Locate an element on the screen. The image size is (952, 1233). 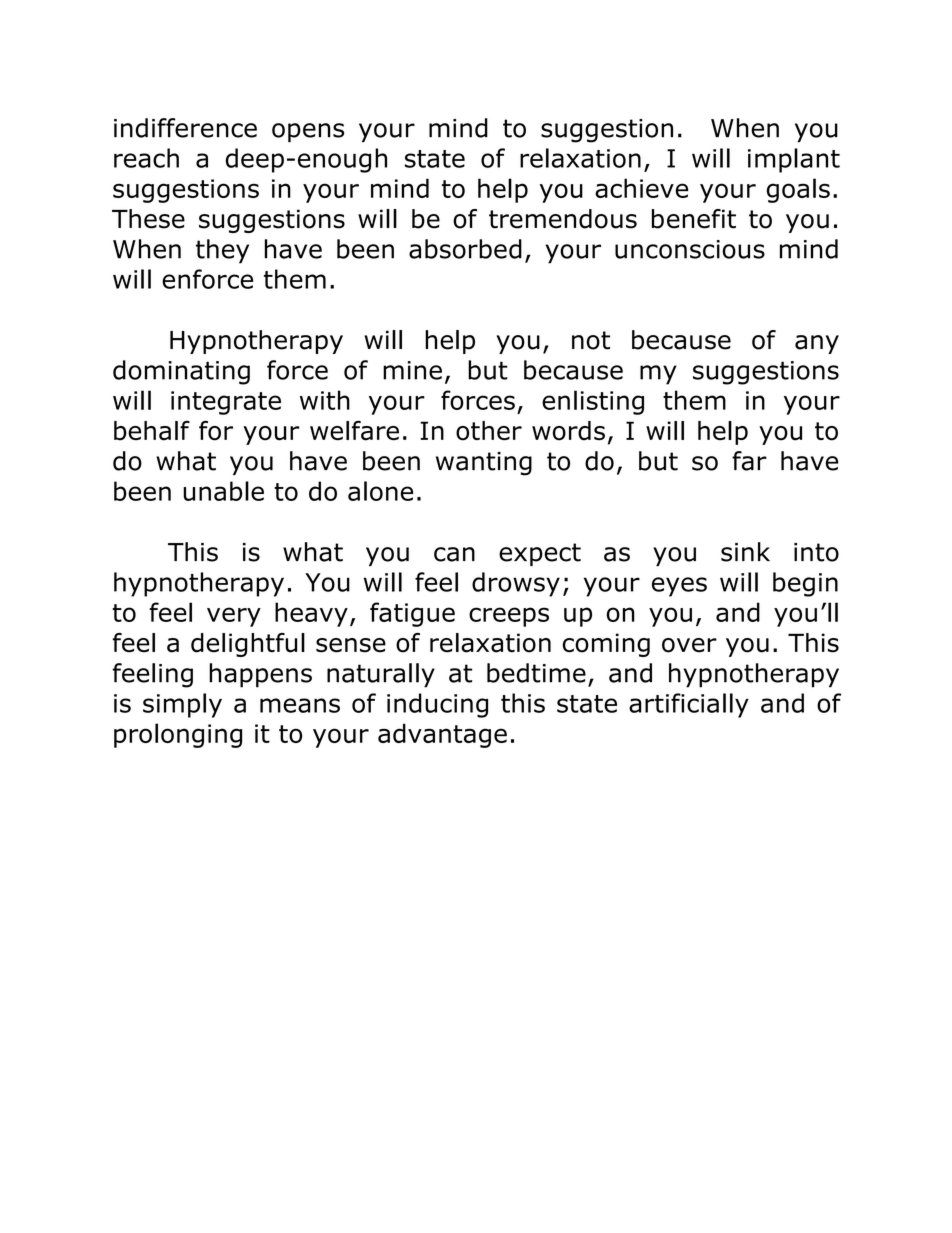
indifference is located at coordinates (185, 128).
